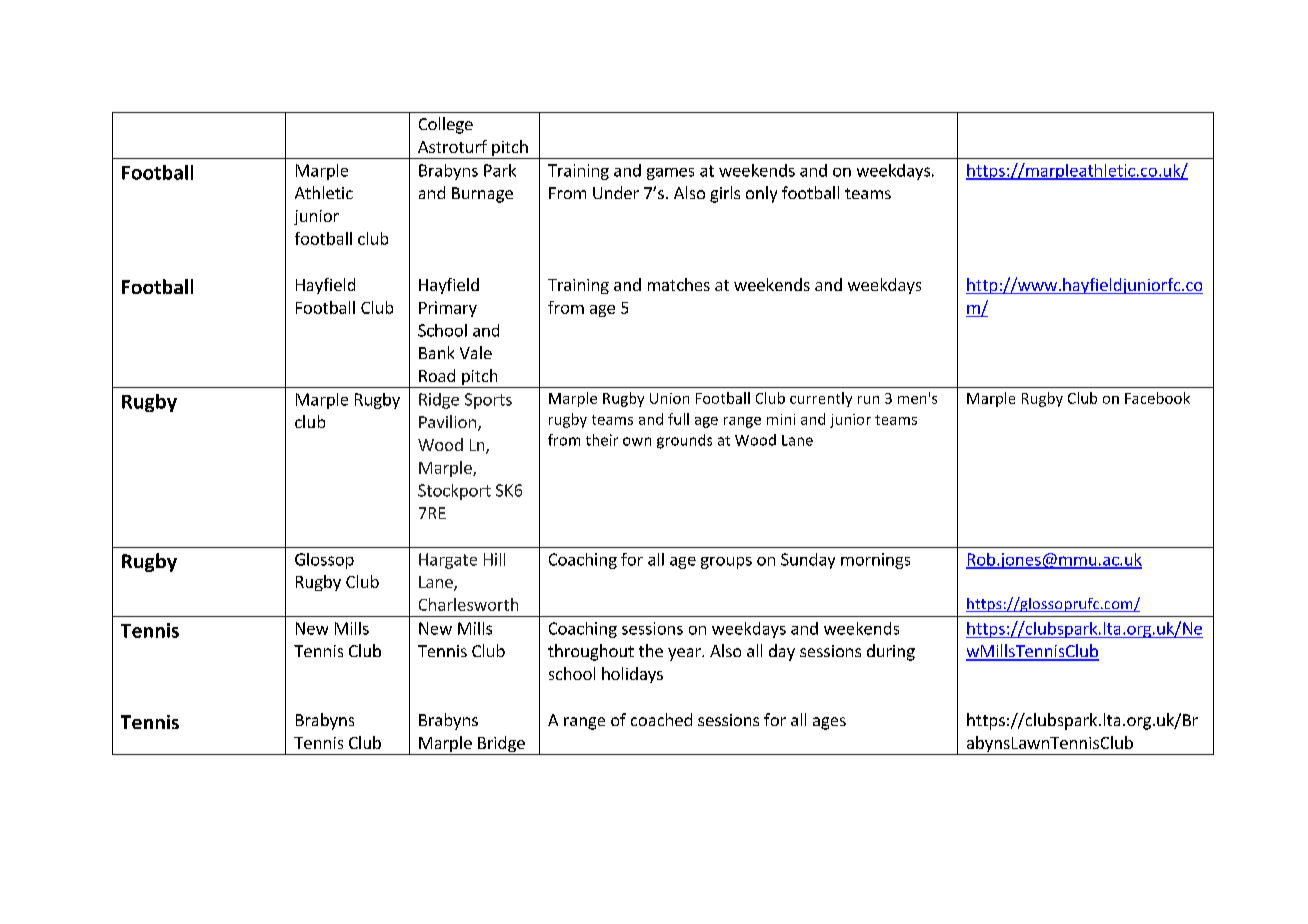 This screenshot has height=924, width=1308. I want to click on ages, so click(829, 723).
